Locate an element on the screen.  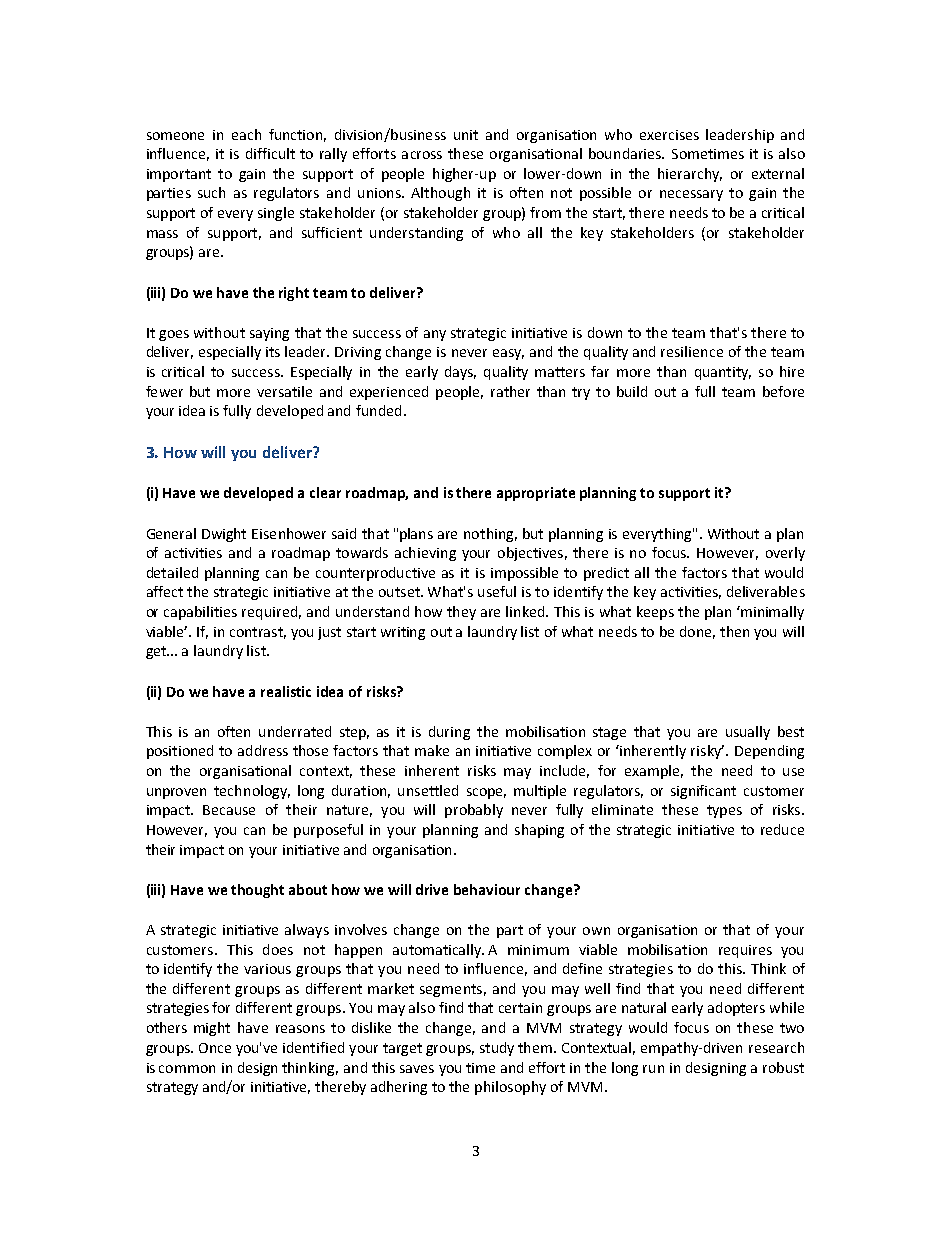
address is located at coordinates (263, 750).
